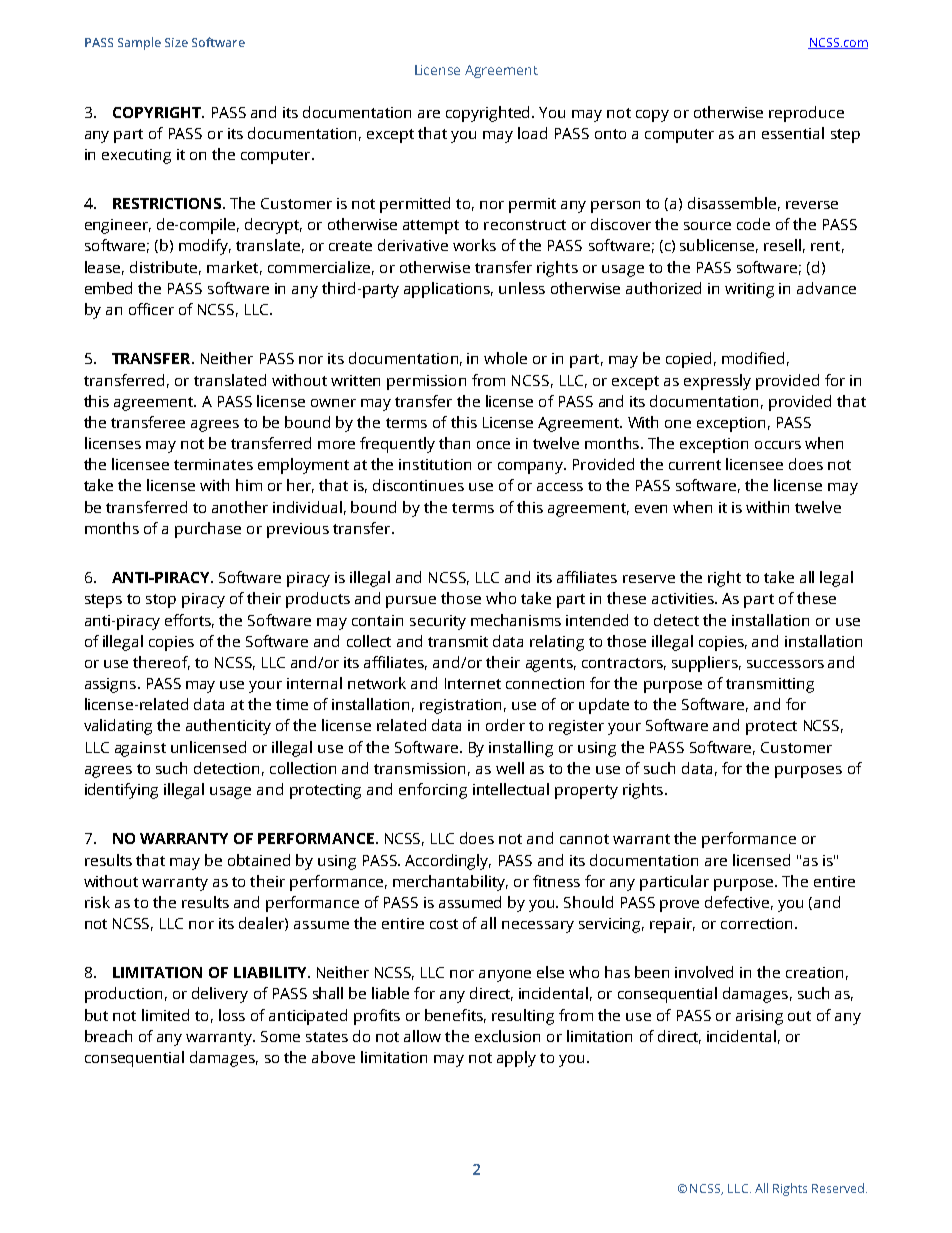 Image resolution: width=952 pixels, height=1233 pixels. Describe the element at coordinates (422, 1036) in the screenshot. I see `allow` at that location.
